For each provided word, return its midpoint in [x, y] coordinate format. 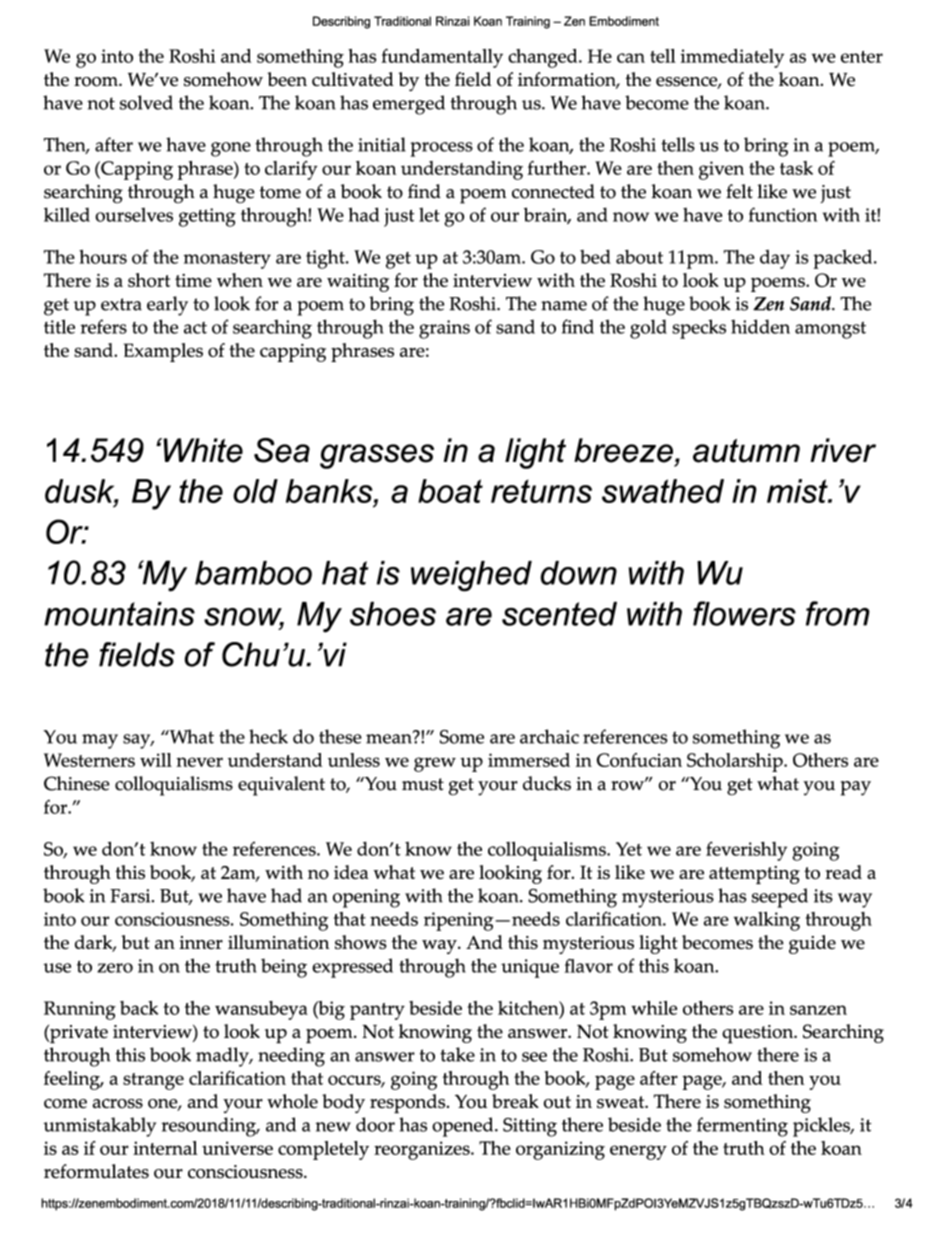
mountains [119, 614]
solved [146, 102]
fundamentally [442, 58]
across [117, 1104]
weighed [471, 576]
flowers [744, 613]
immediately [732, 58]
